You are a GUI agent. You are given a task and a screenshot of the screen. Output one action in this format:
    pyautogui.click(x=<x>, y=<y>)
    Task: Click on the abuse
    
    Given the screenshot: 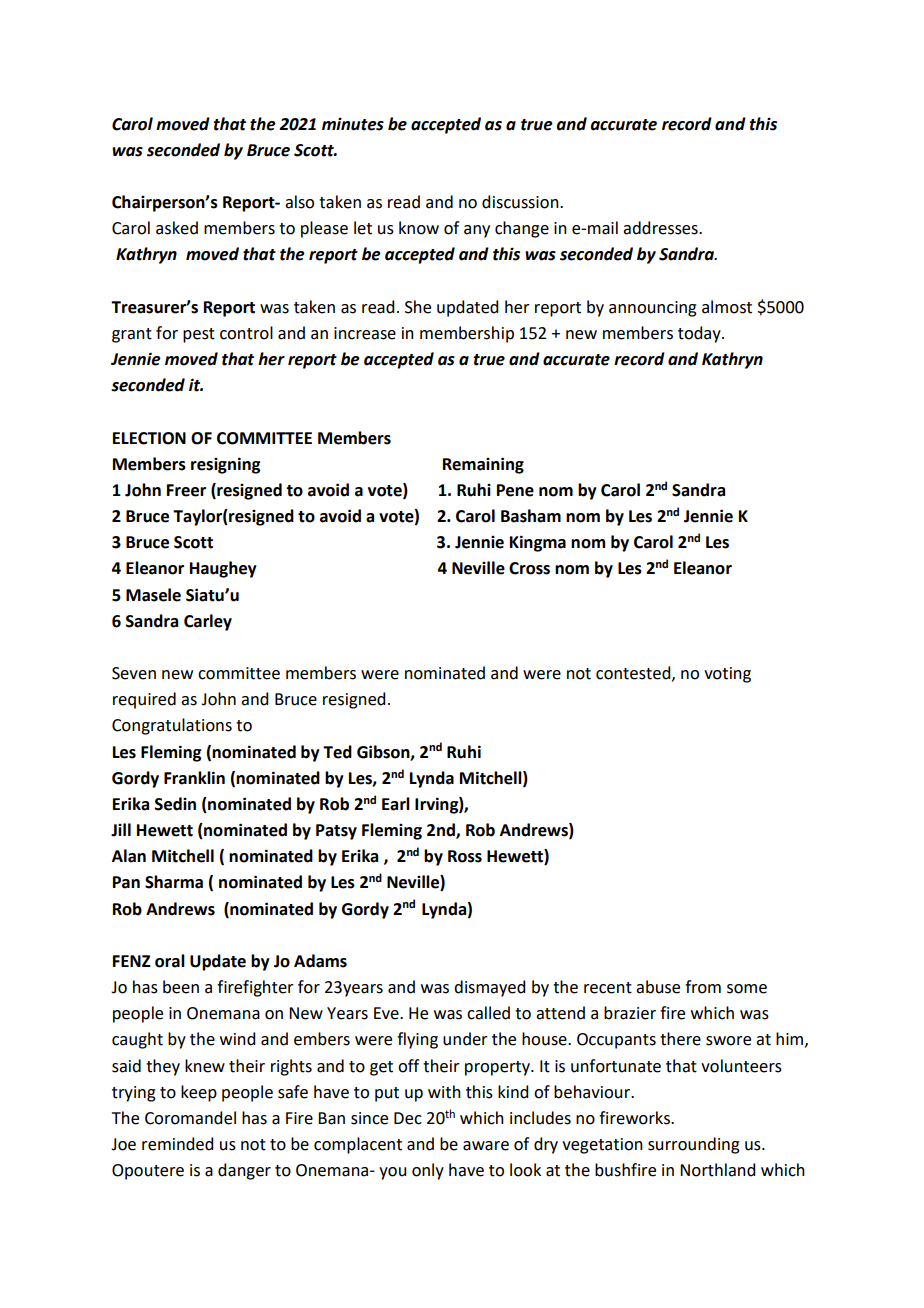 What is the action you would take?
    pyautogui.click(x=658, y=987)
